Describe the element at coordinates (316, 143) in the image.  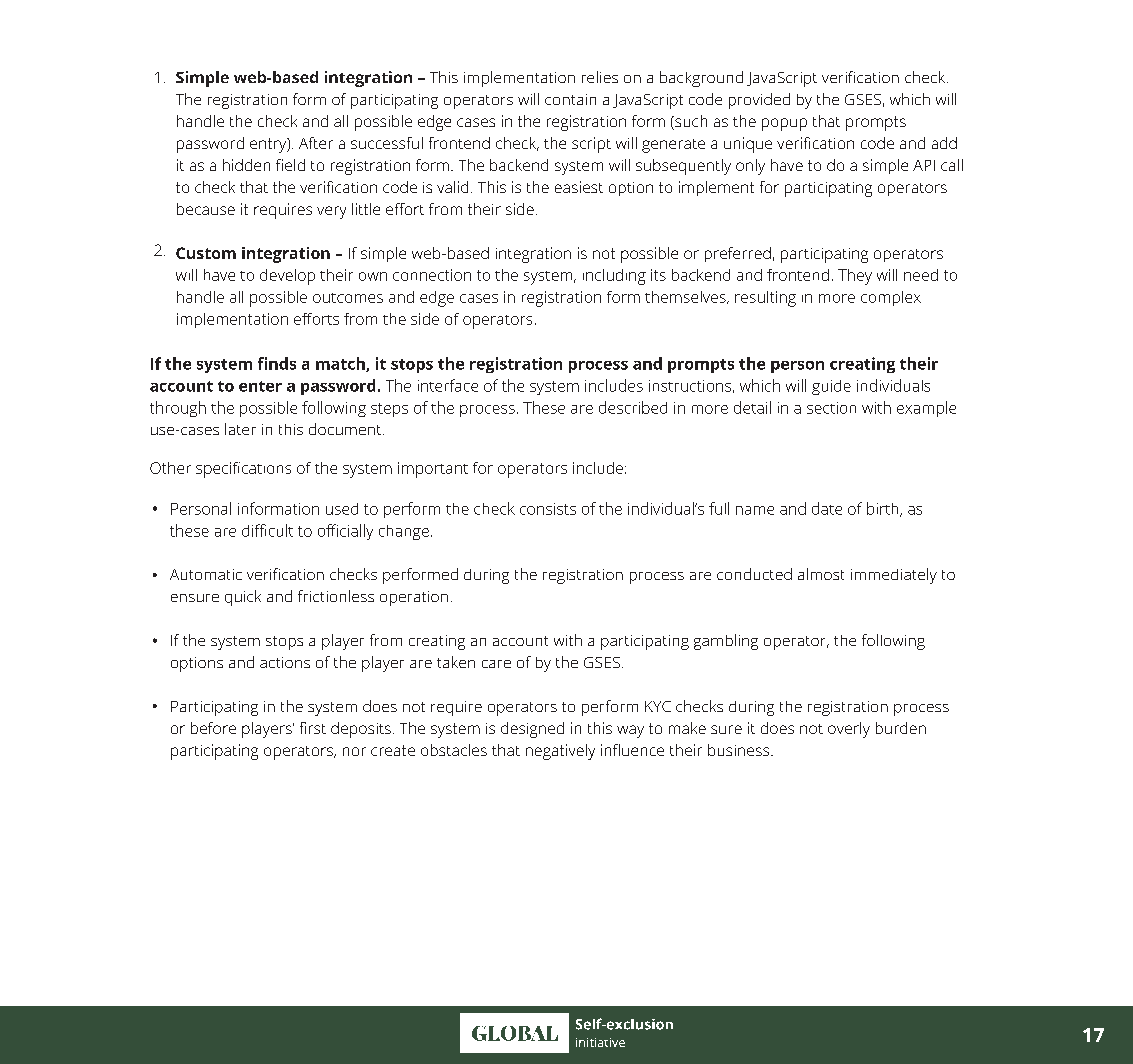
I see `After` at that location.
